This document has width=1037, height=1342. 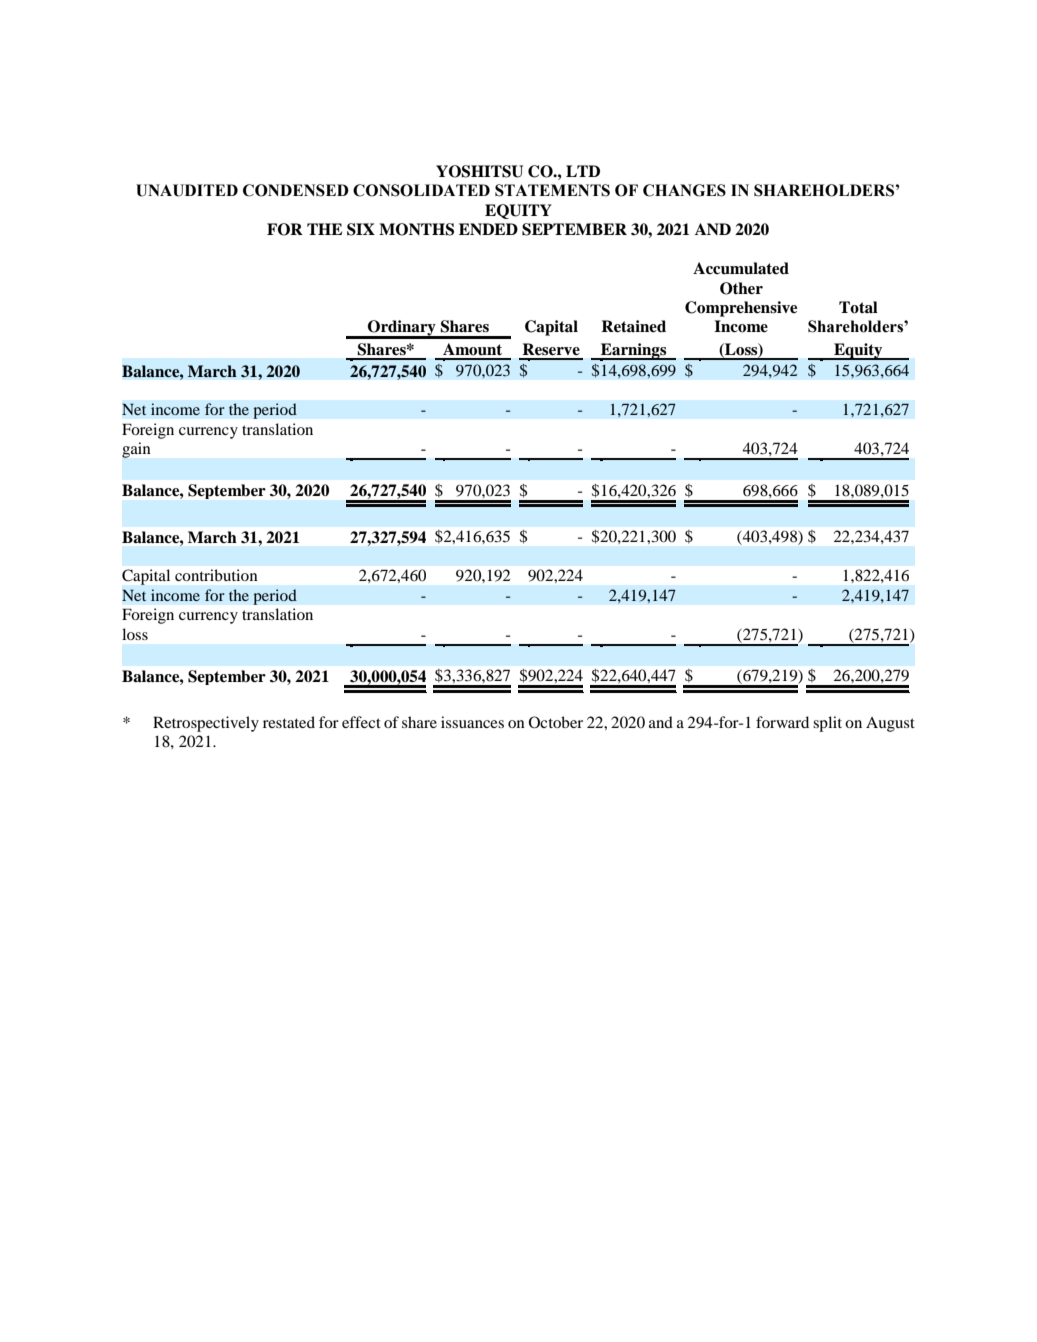 I want to click on Amount, so click(x=472, y=349).
